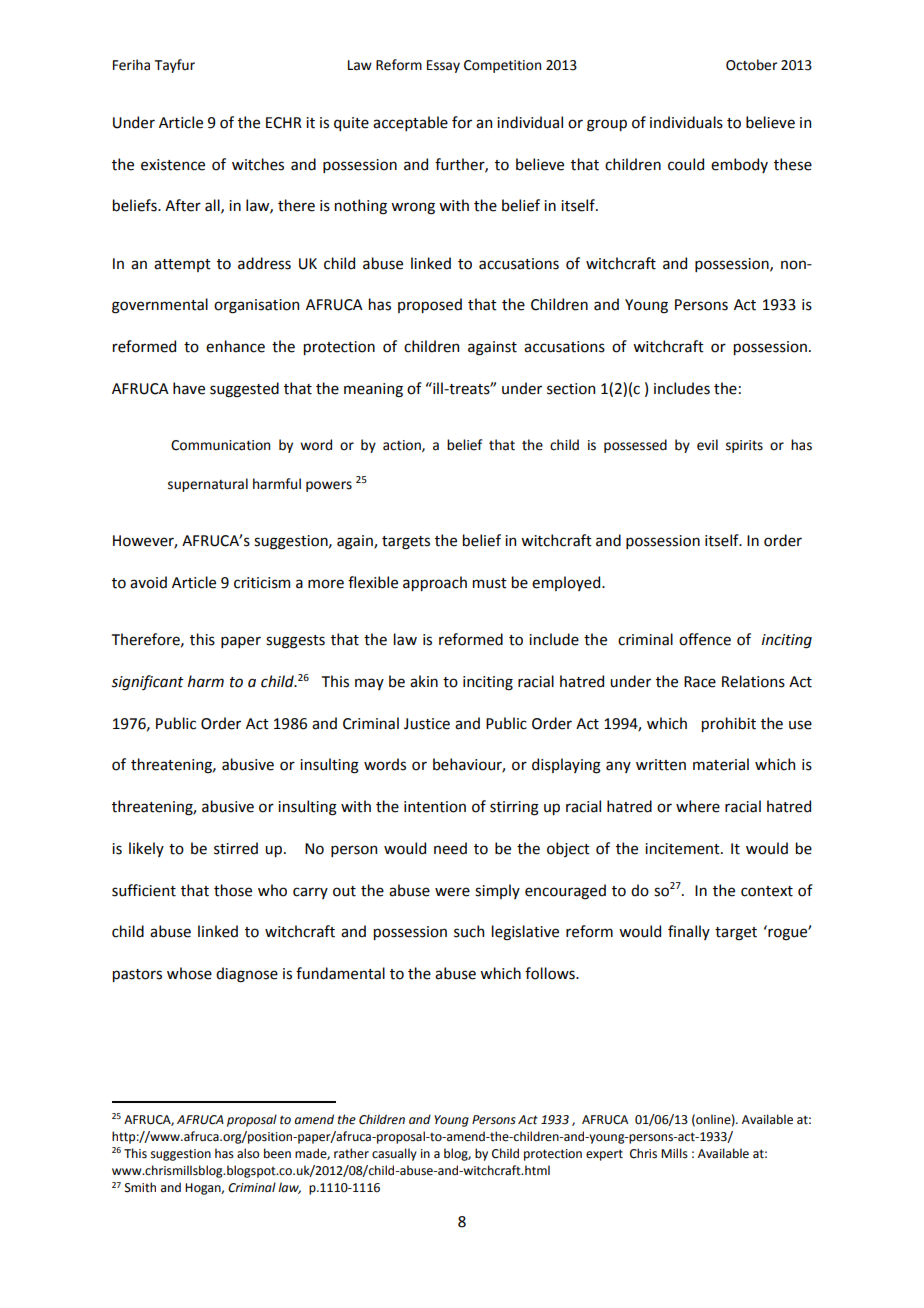 This screenshot has width=924, height=1308. What do you see at coordinates (443, 66) in the screenshot?
I see `Essay` at bounding box center [443, 66].
